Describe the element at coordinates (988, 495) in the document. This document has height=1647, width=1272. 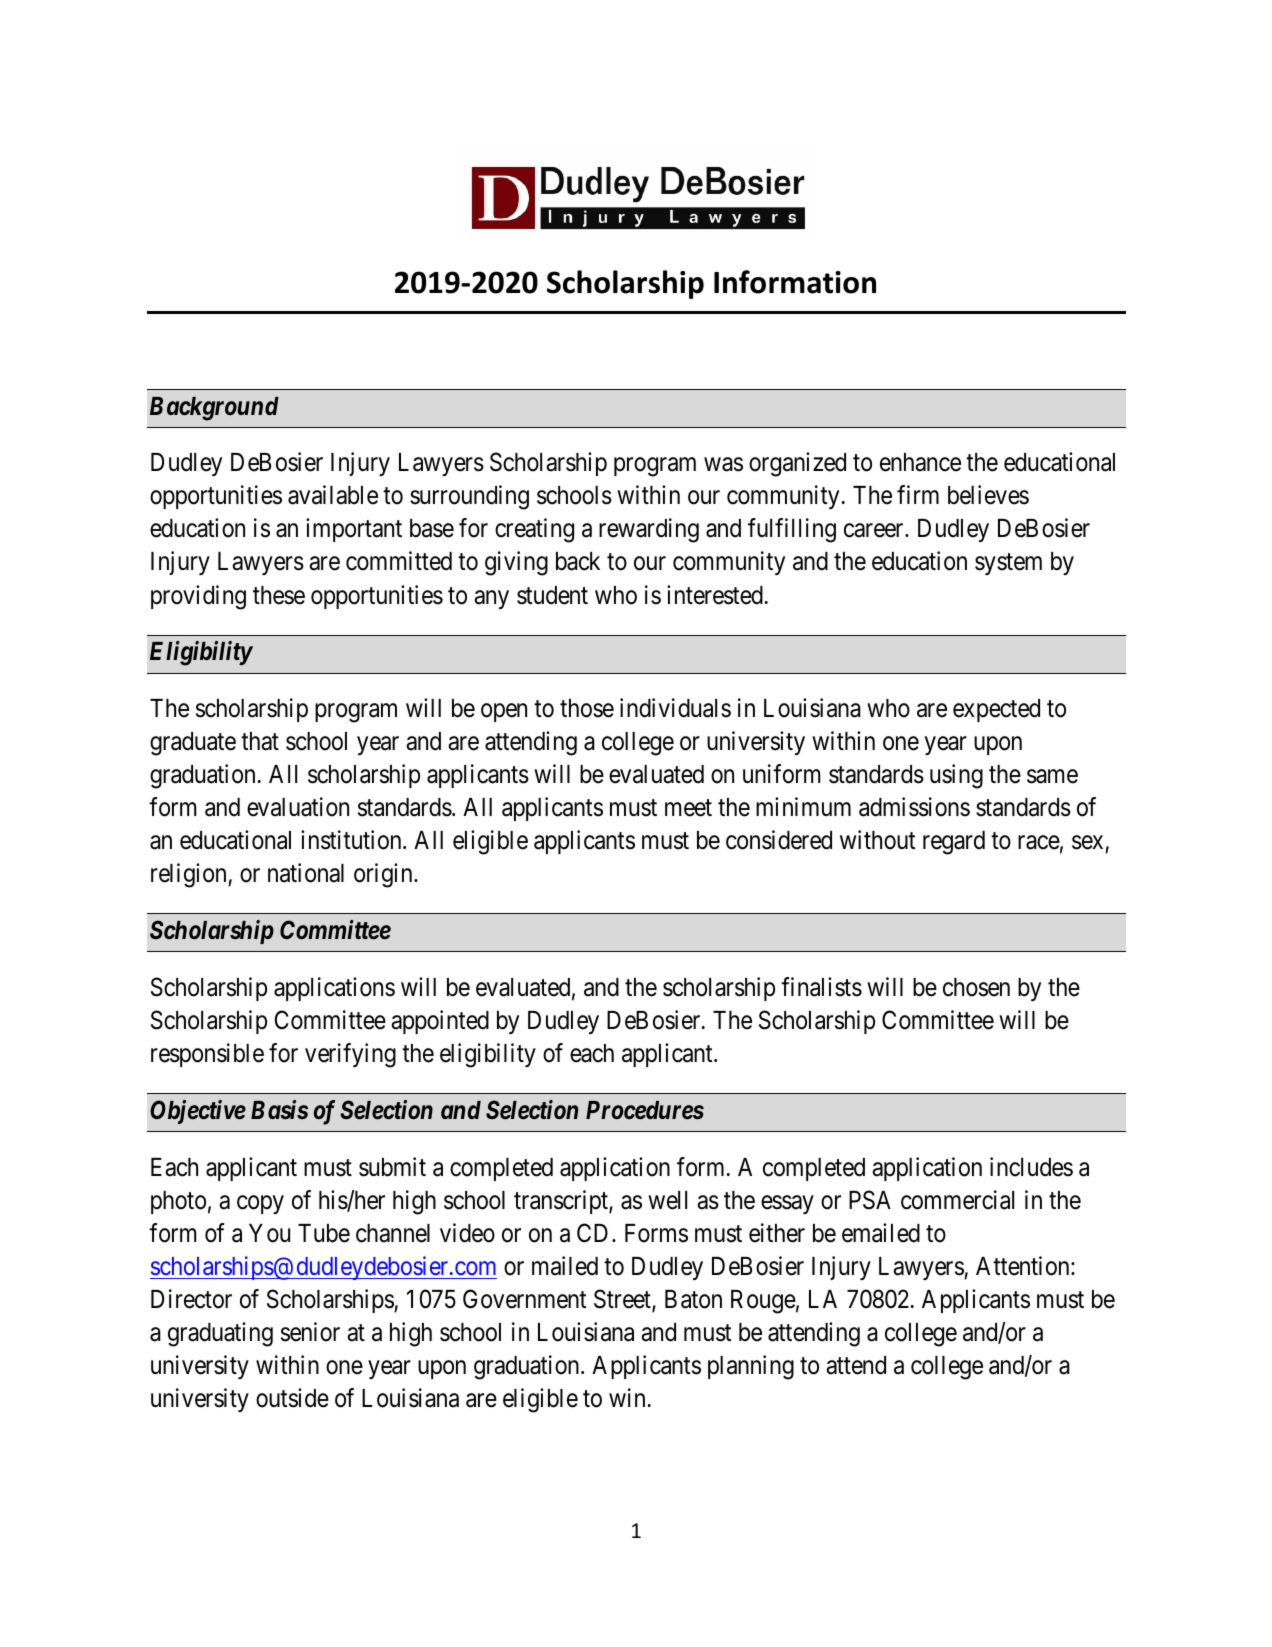
I see `believes` at that location.
